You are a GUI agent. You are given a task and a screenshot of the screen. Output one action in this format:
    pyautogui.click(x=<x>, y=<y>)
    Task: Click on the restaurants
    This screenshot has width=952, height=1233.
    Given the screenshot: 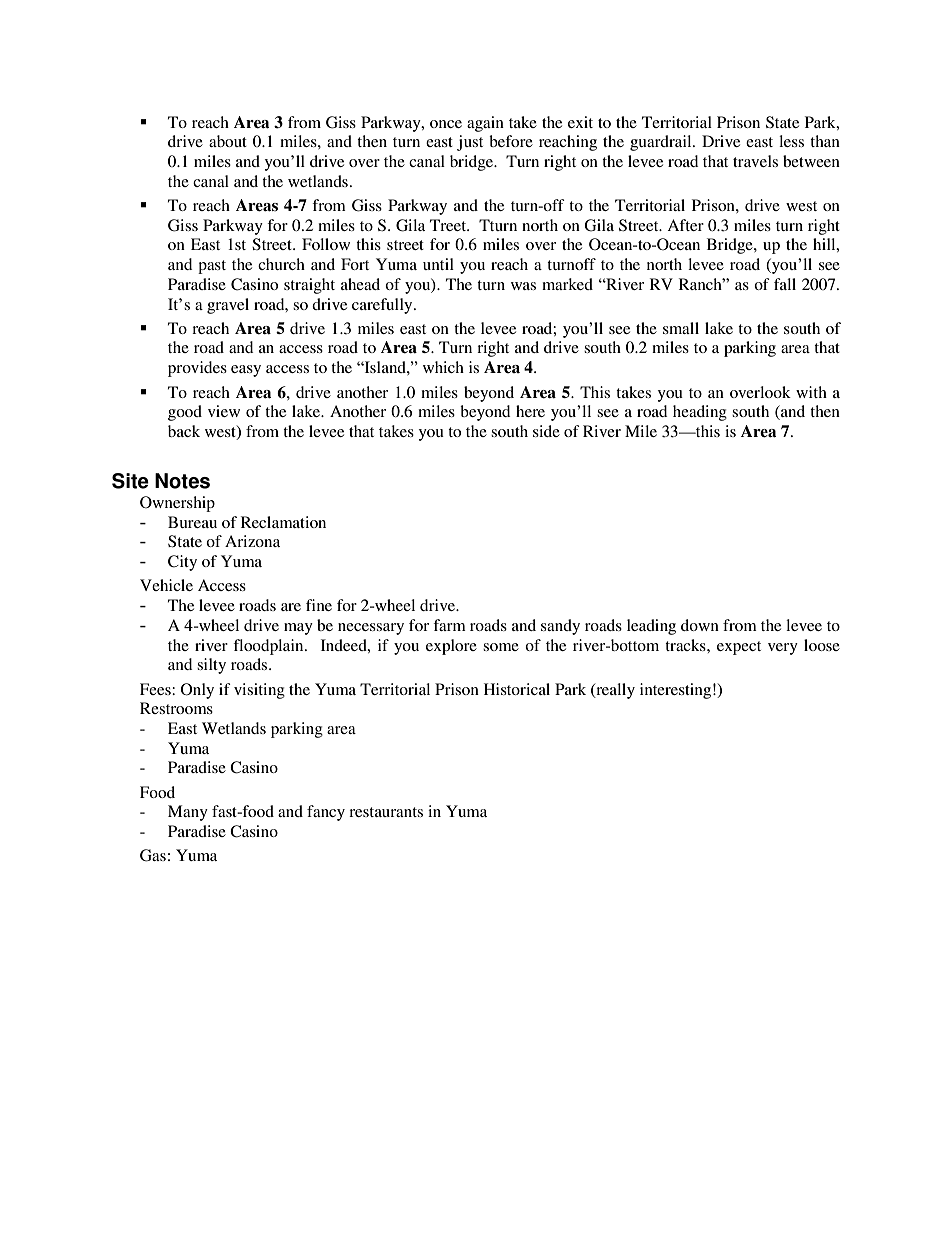 What is the action you would take?
    pyautogui.click(x=386, y=812)
